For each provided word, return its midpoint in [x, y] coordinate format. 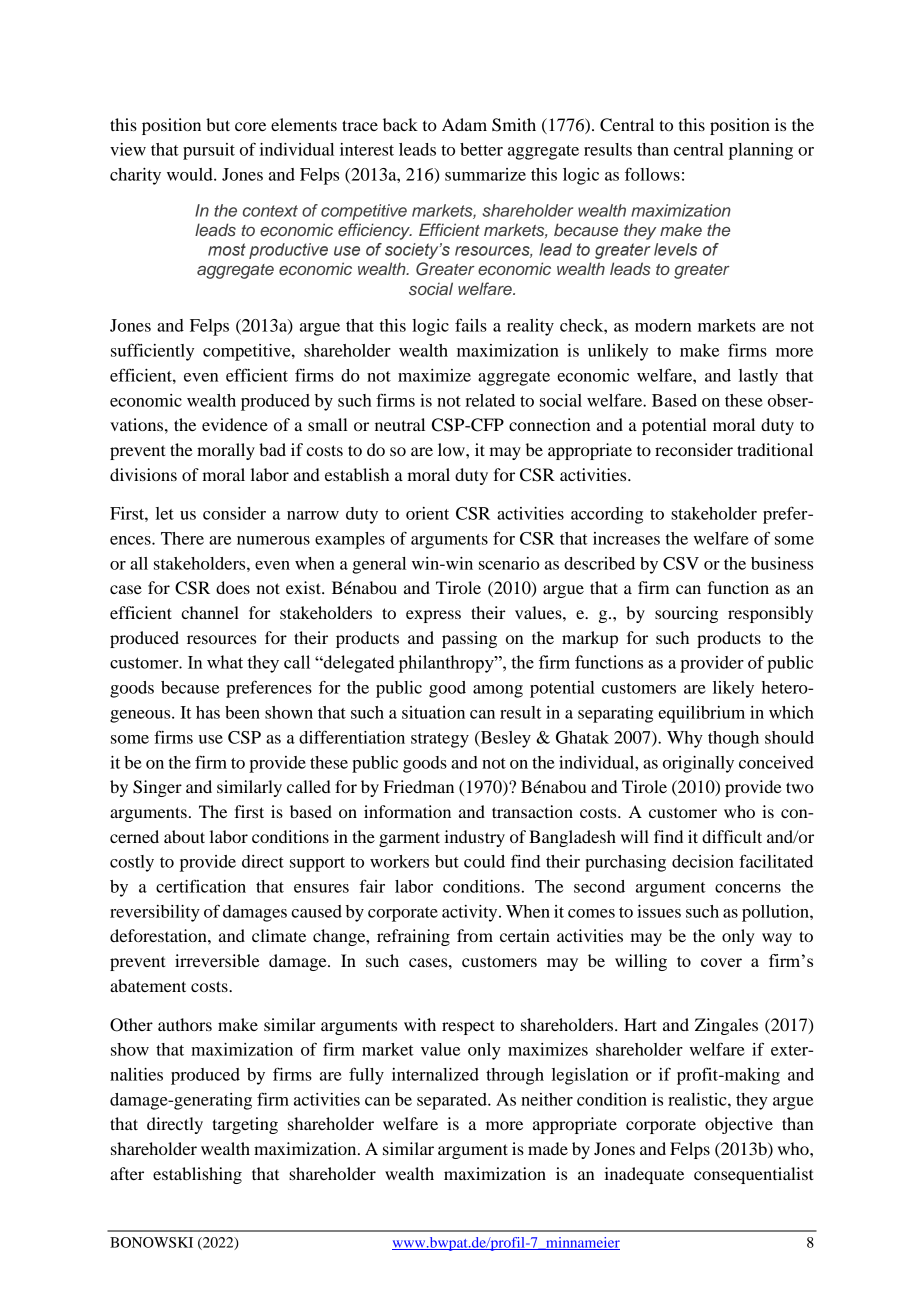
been [242, 712]
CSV [681, 563]
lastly [758, 377]
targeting [245, 1125]
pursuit [209, 151]
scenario [509, 563]
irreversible [217, 960]
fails [471, 325]
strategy [440, 740]
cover [721, 962]
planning [761, 151]
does [233, 587]
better [481, 149]
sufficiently [152, 352]
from [475, 935]
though [733, 739]
